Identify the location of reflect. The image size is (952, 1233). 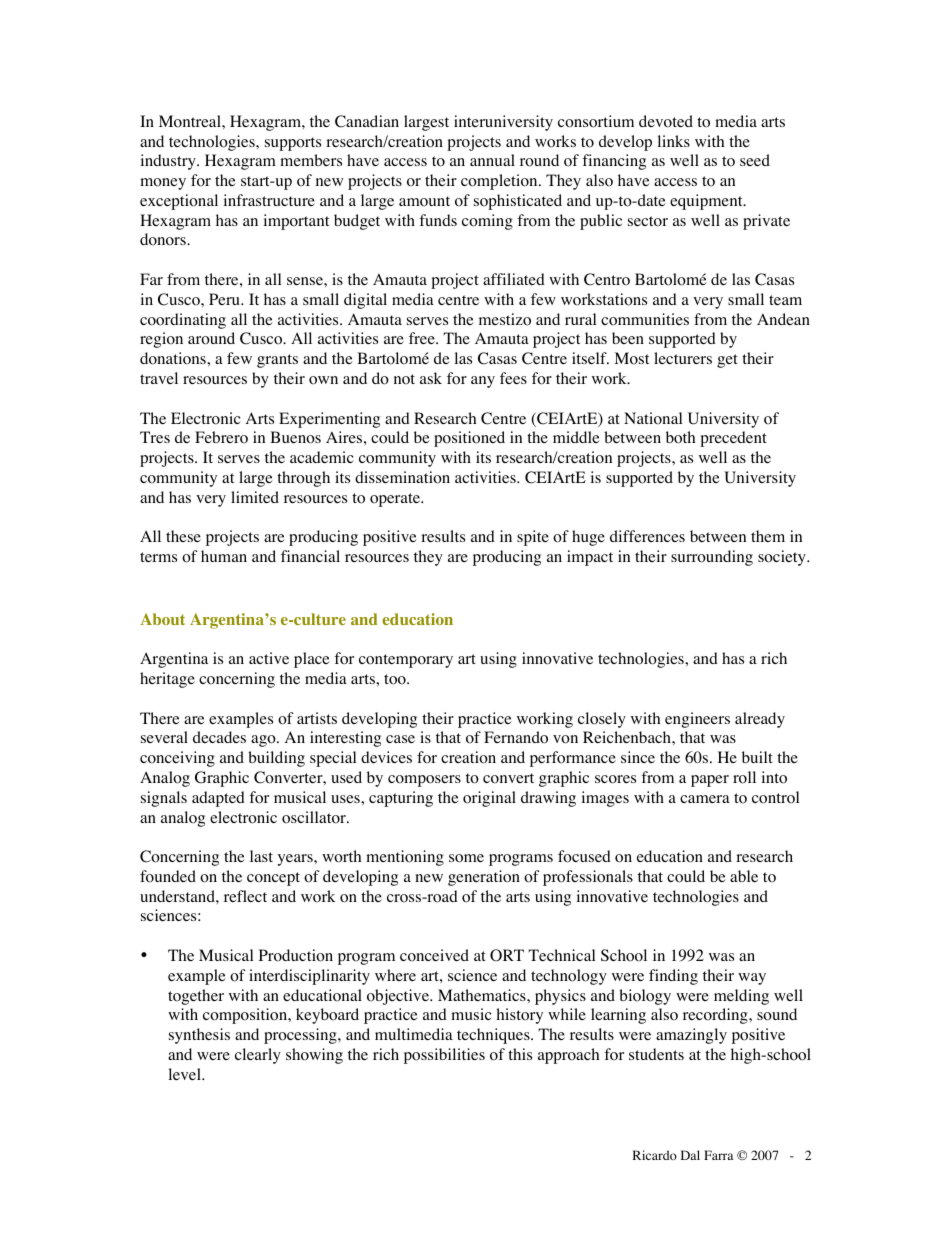
(245, 896).
